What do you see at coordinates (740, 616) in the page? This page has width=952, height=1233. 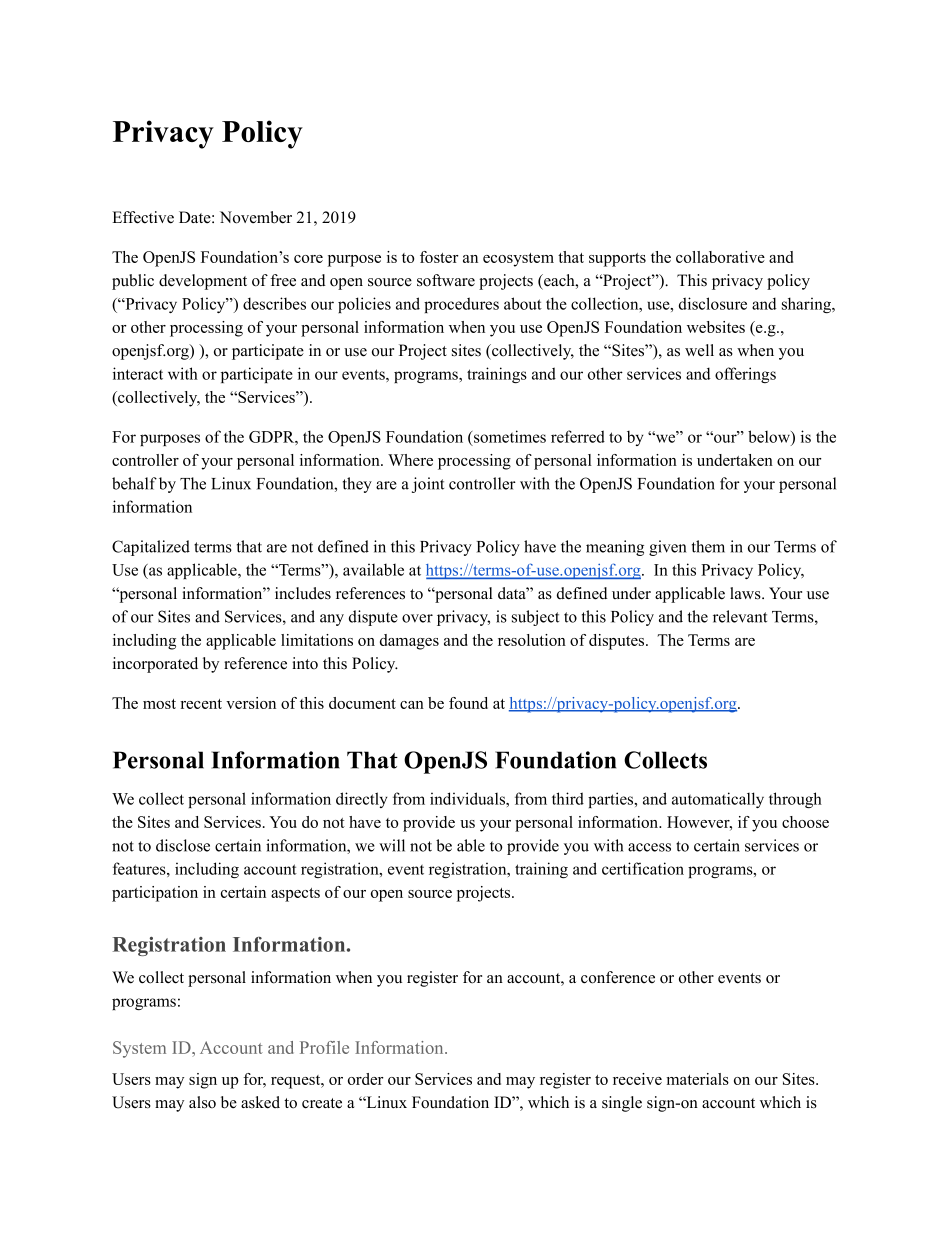 I see `relevant` at bounding box center [740, 616].
